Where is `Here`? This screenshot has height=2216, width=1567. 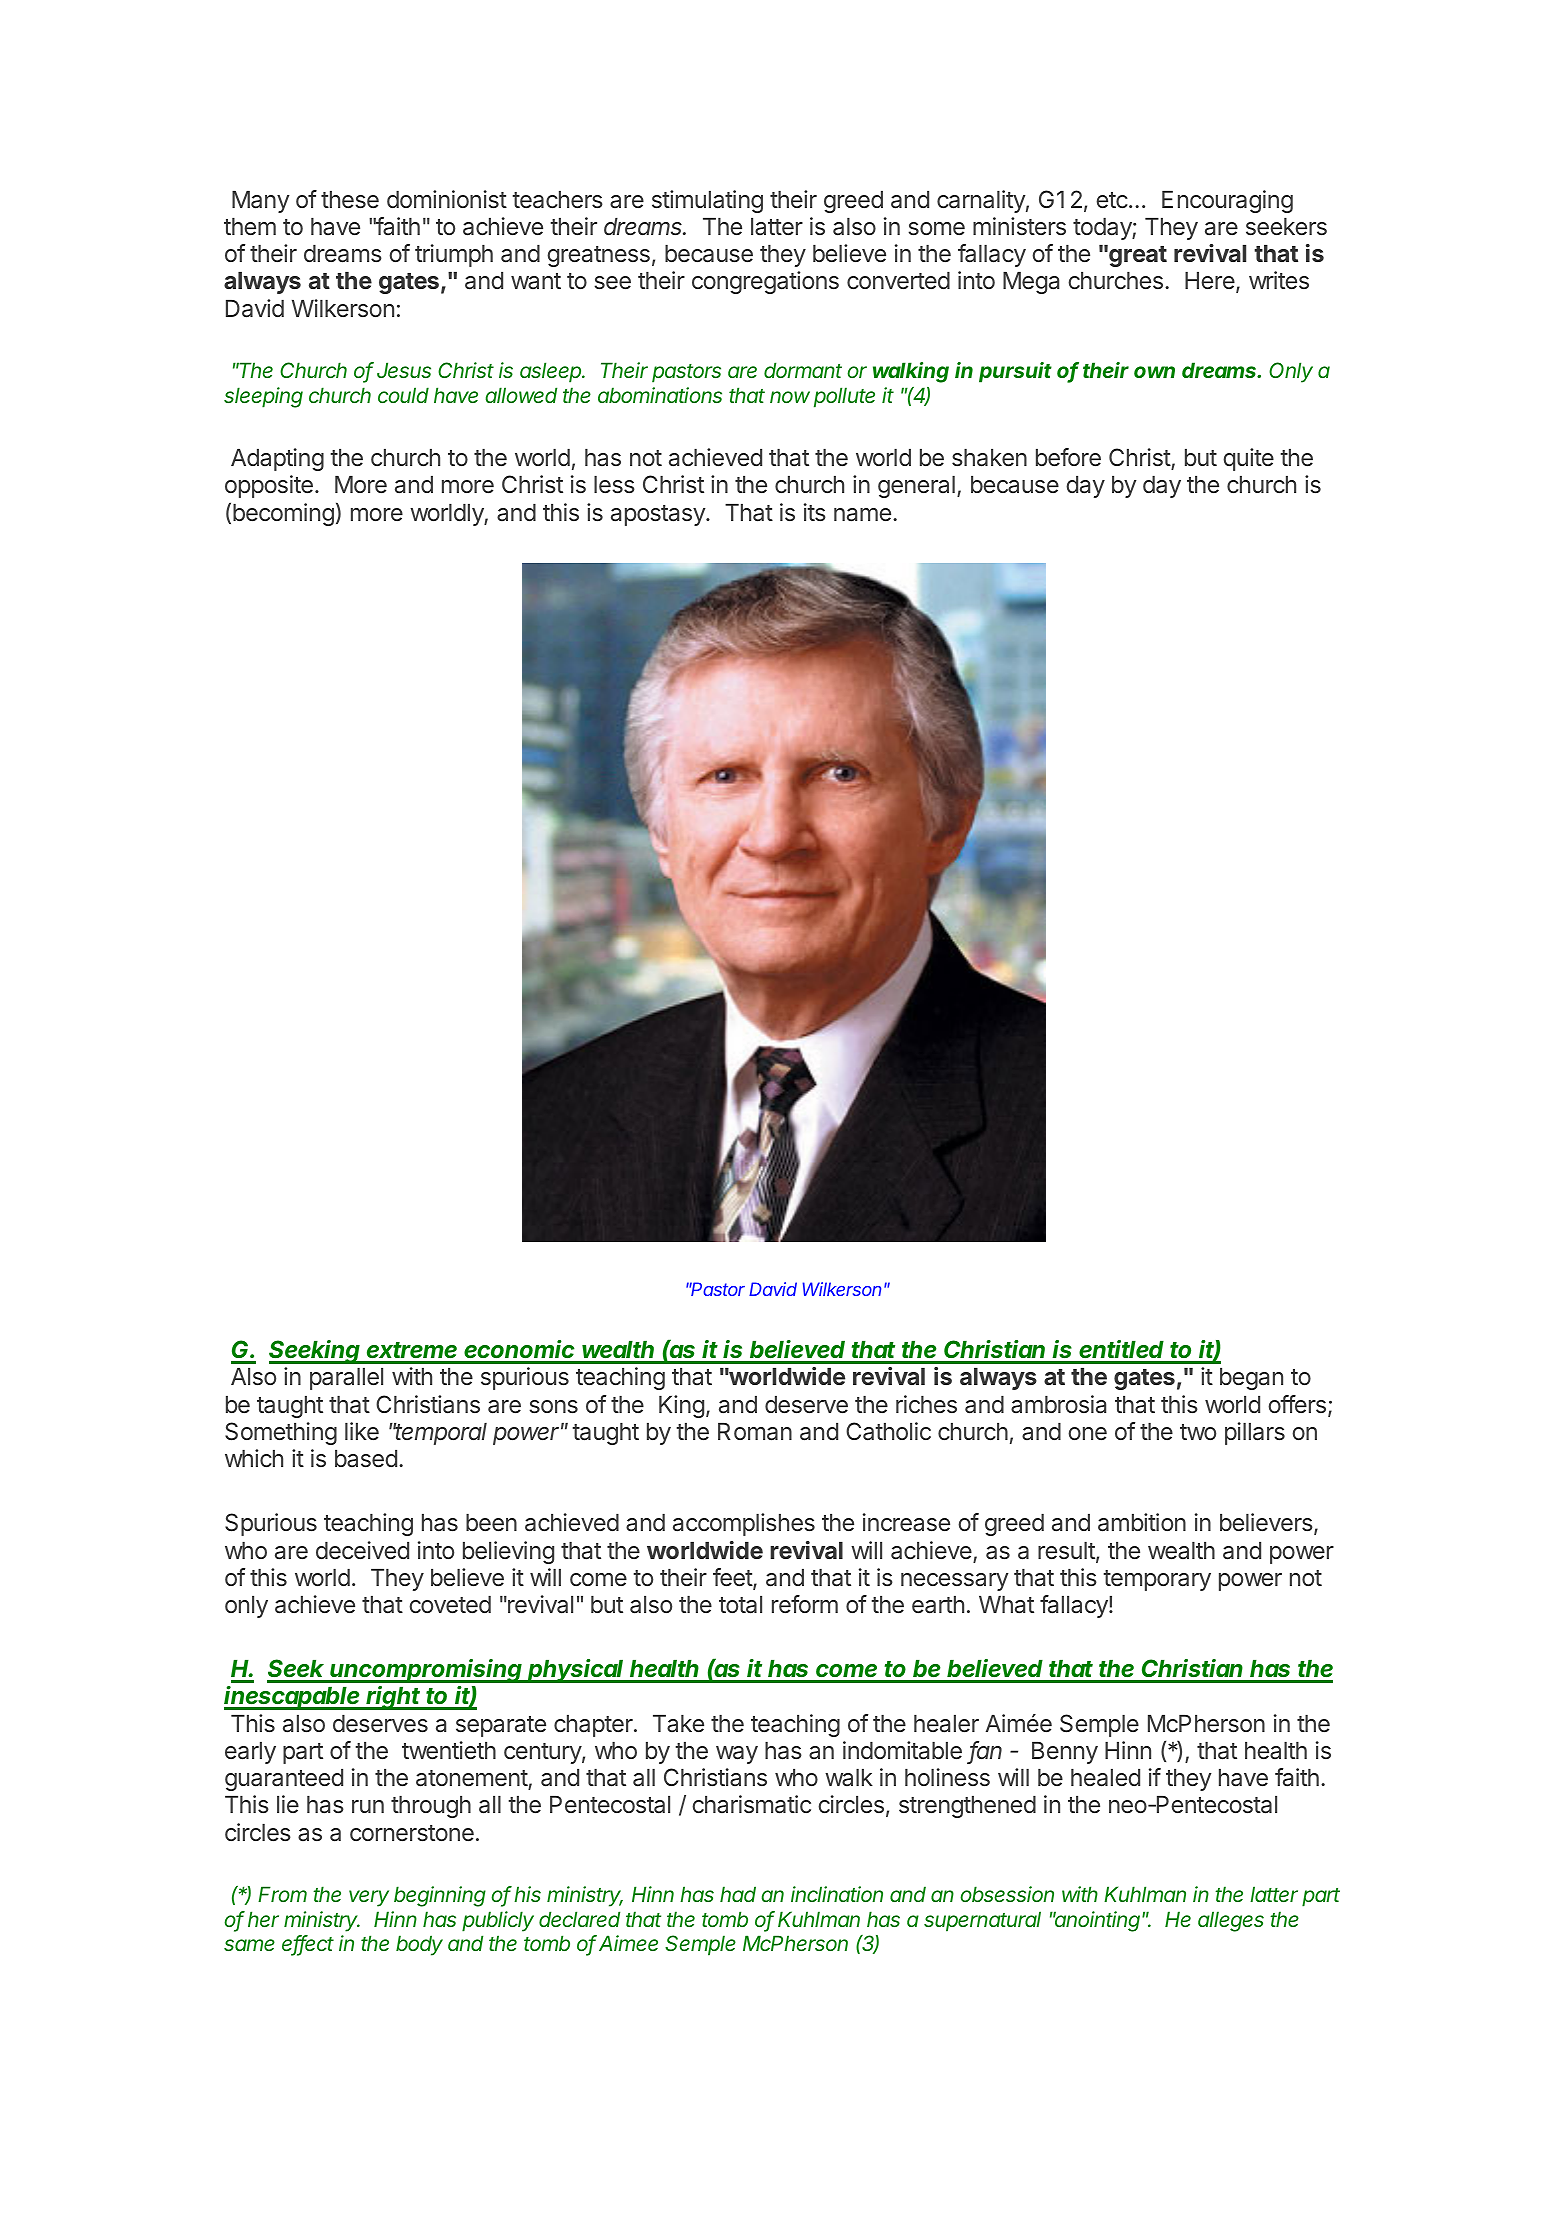
Here is located at coordinates (1210, 280).
